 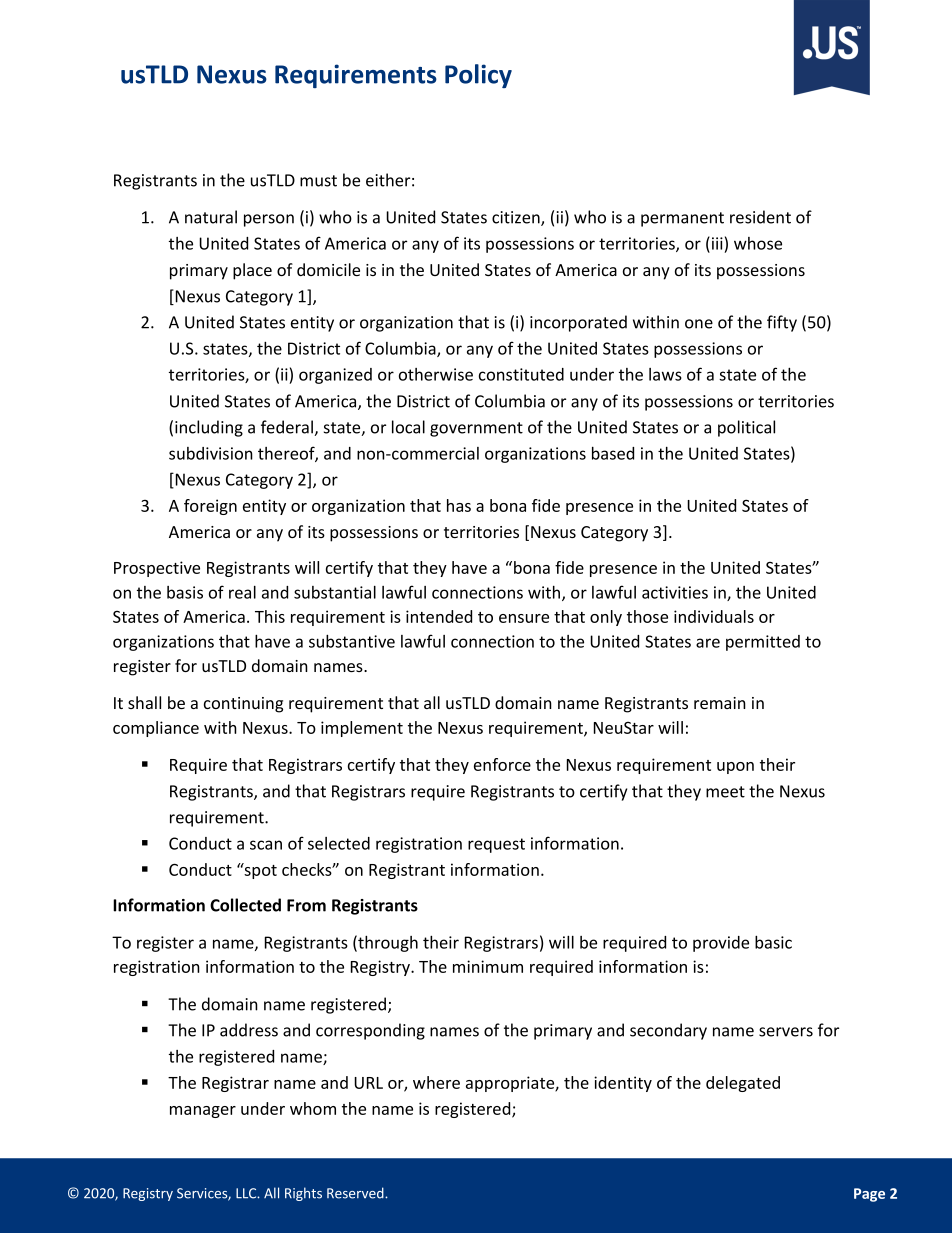 I want to click on permitted, so click(x=763, y=643).
